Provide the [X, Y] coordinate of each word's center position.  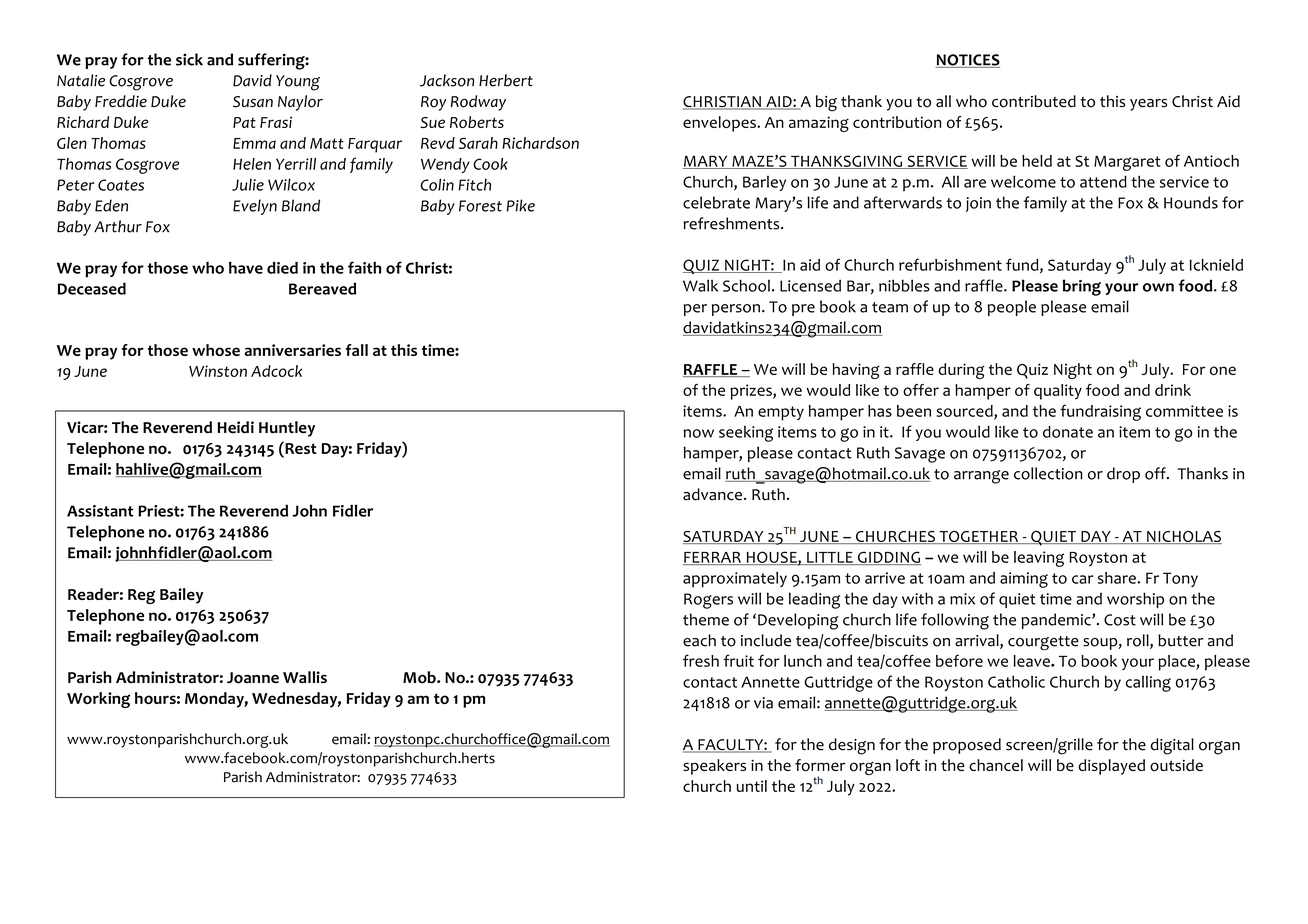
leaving [1039, 559]
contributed [1034, 101]
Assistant [100, 511]
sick [189, 59]
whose [216, 350]
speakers [714, 767]
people [1012, 308]
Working [98, 700]
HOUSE [771, 558]
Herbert [506, 80]
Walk [700, 285]
